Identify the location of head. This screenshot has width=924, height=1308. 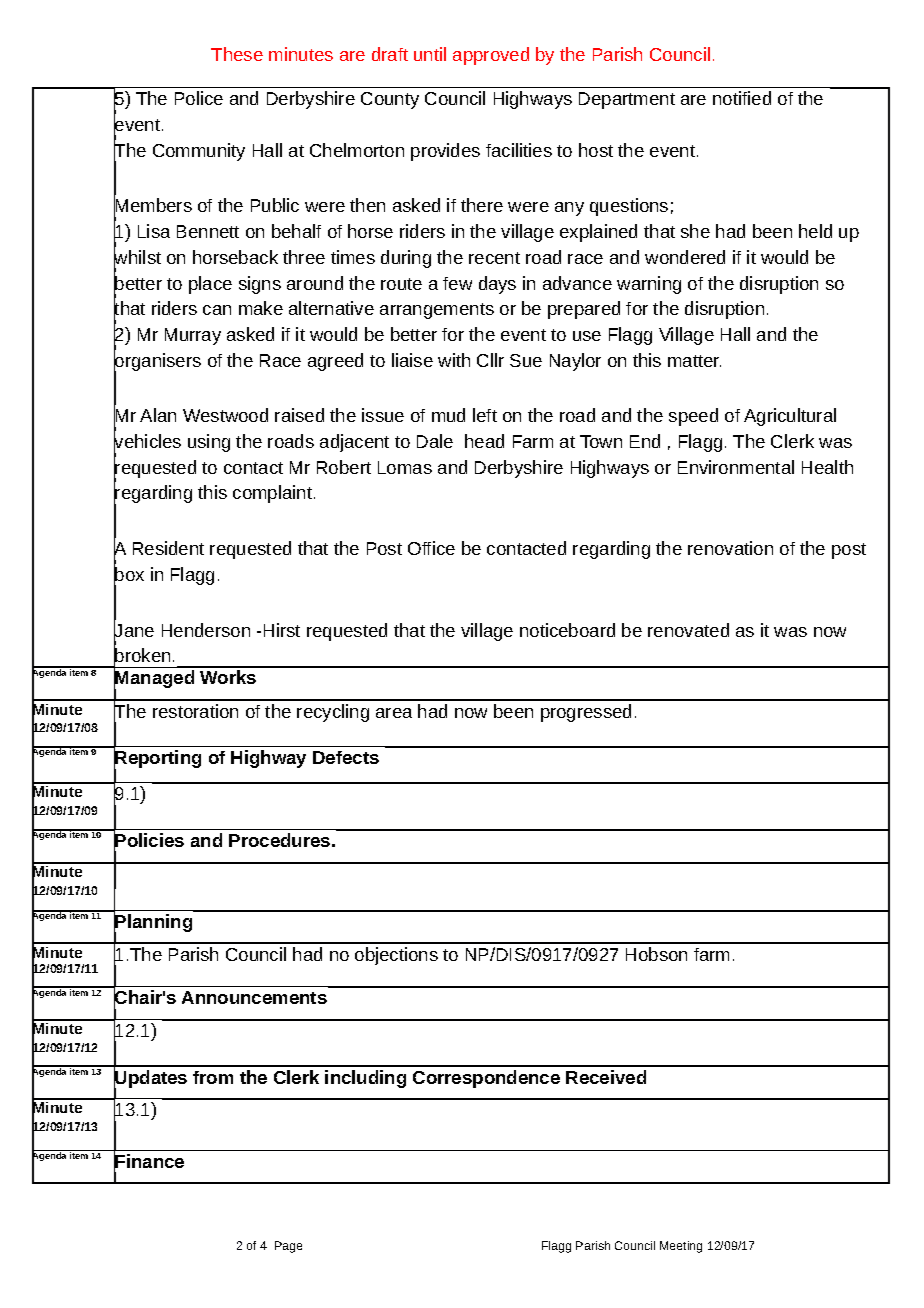
(484, 441).
